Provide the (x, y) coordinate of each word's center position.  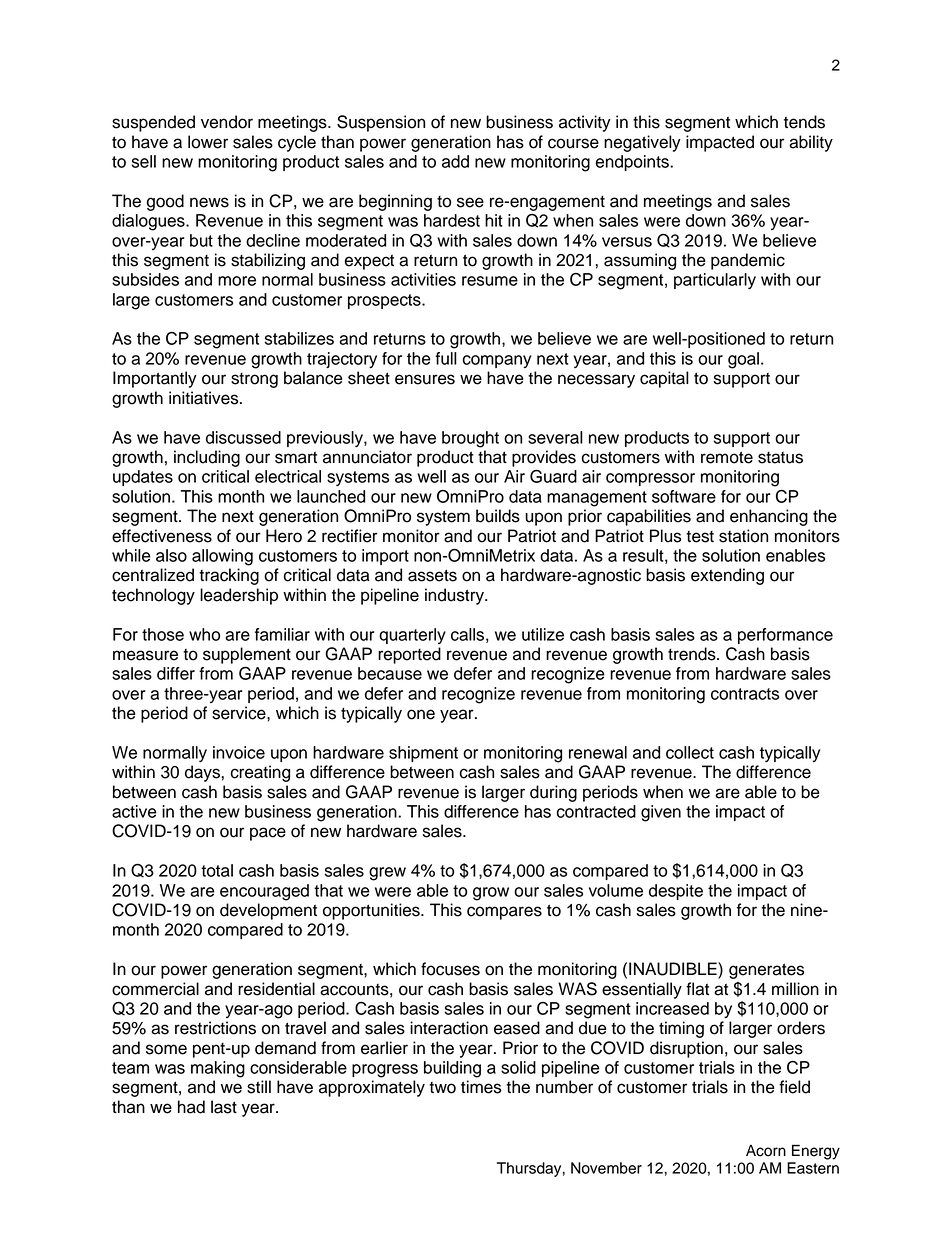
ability (811, 143)
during (553, 793)
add (455, 161)
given (661, 813)
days (203, 773)
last (224, 1107)
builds (498, 516)
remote (727, 457)
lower (208, 142)
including (207, 458)
